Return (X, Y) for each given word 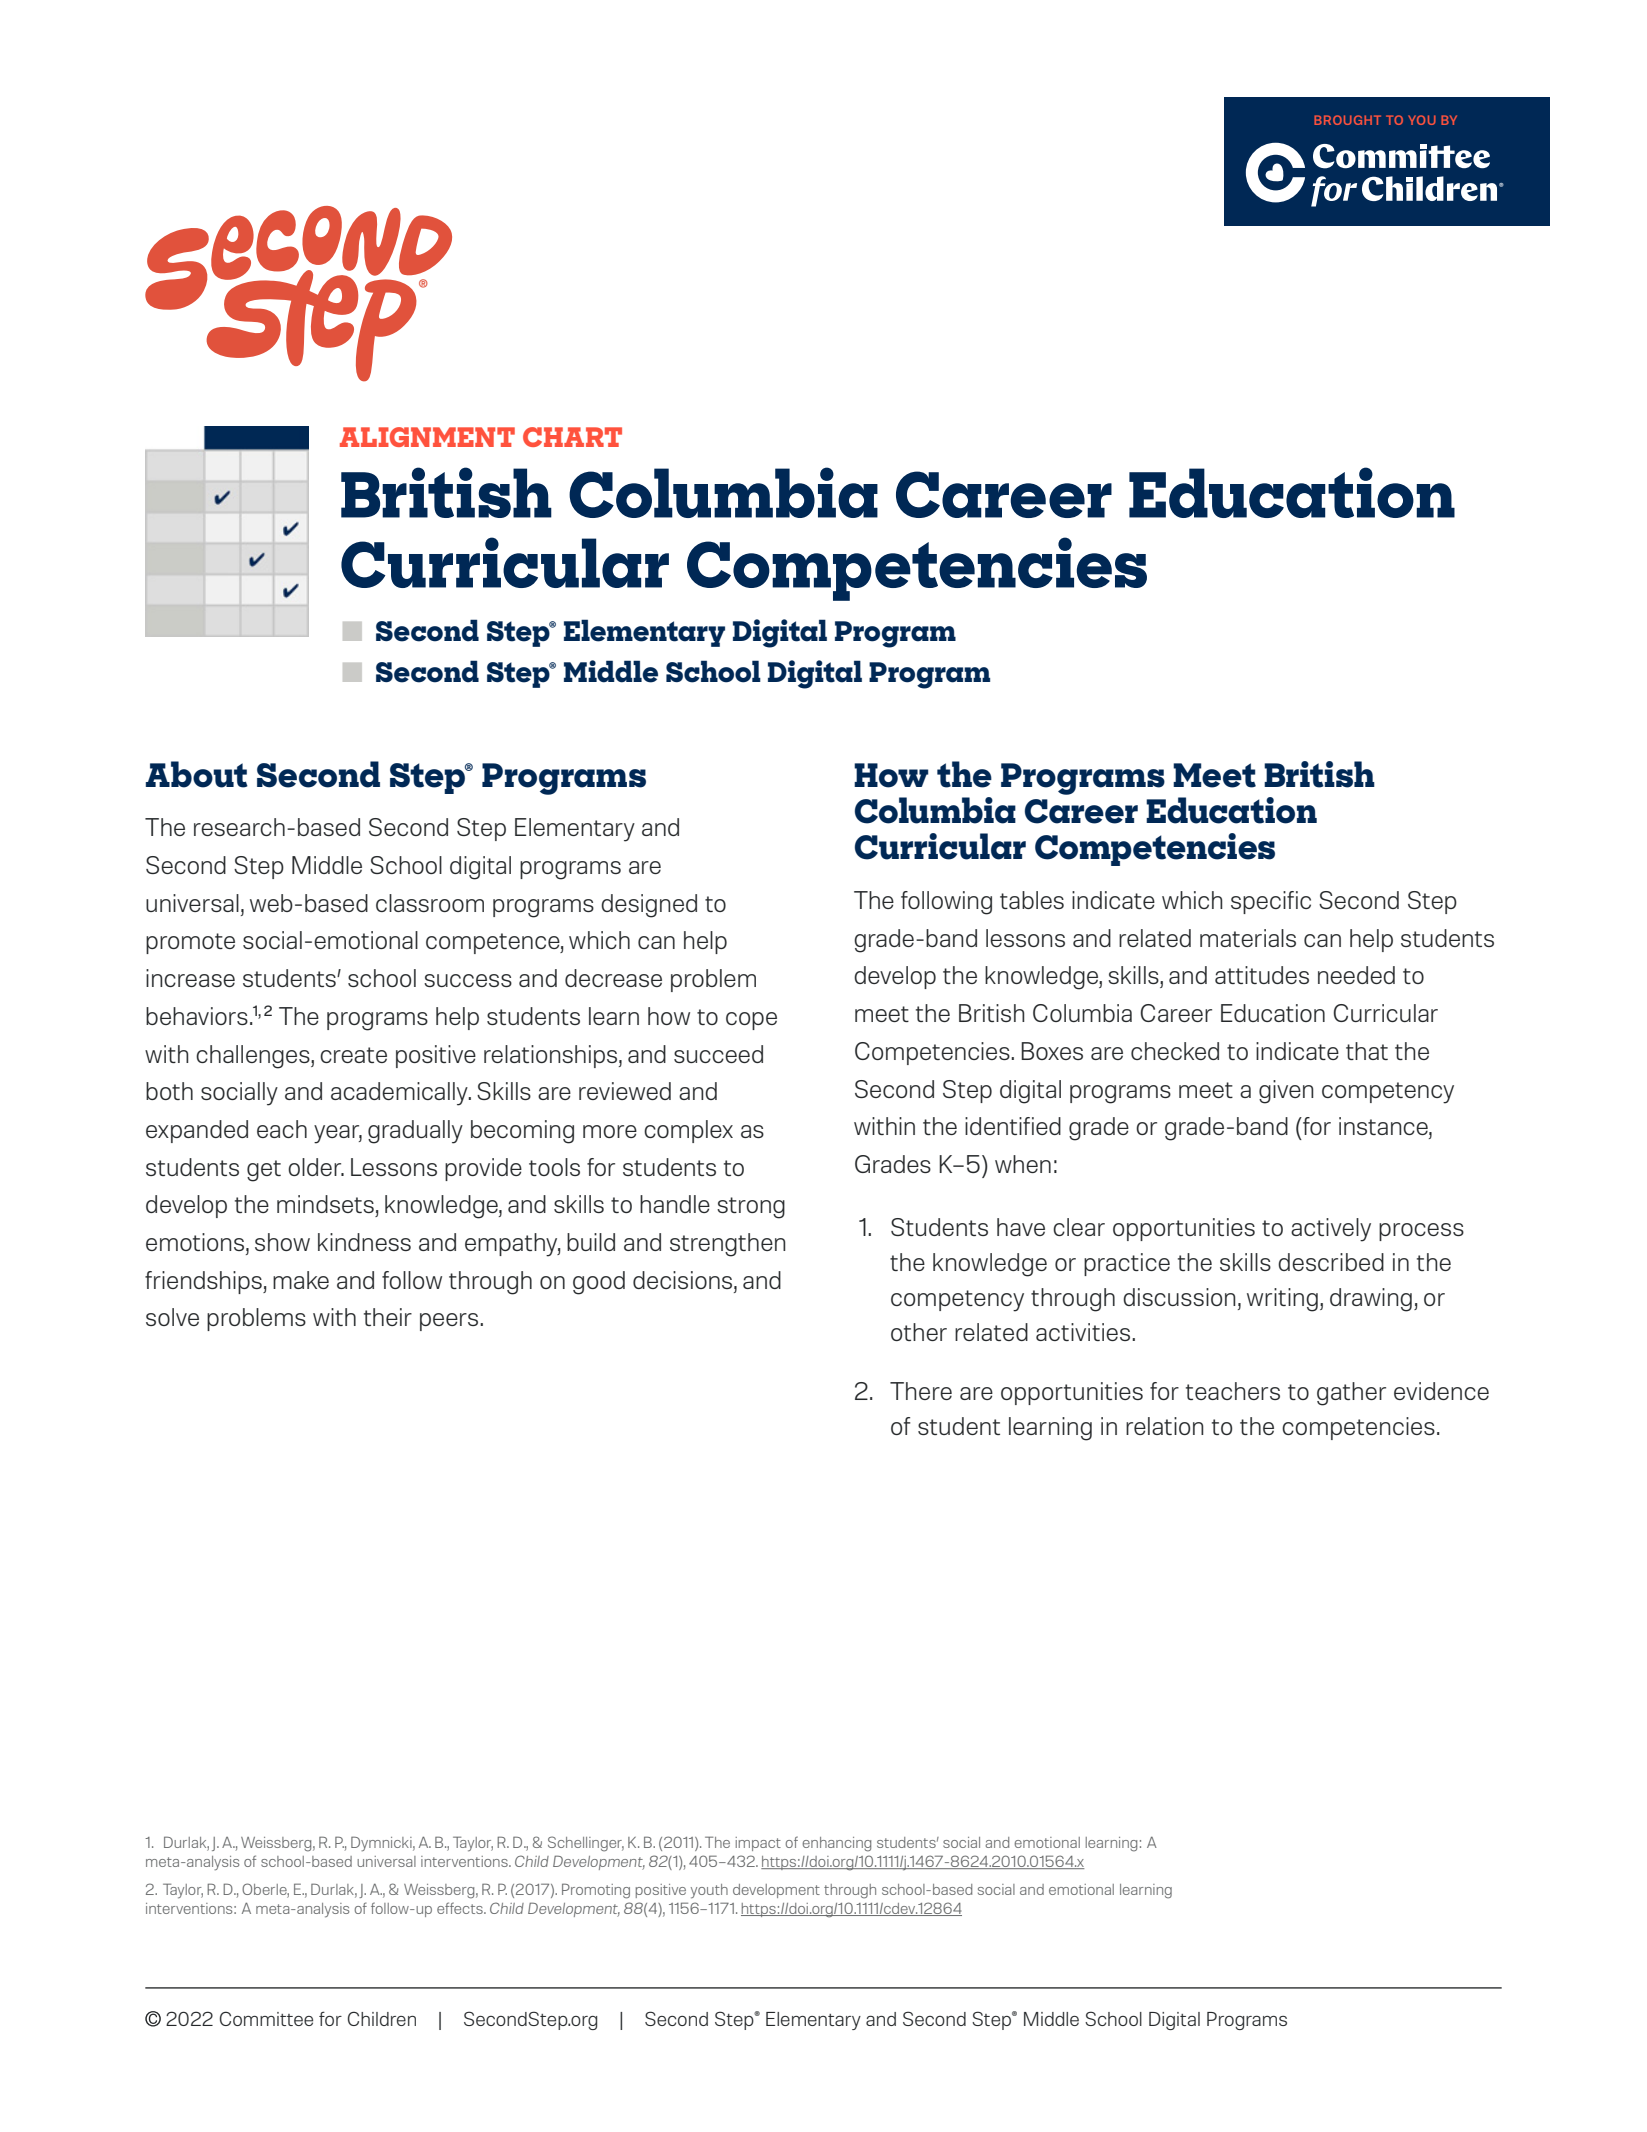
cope (751, 1021)
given (1286, 1092)
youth (709, 1891)
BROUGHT (1347, 120)
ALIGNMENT (427, 437)
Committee (266, 2018)
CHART (572, 437)
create (353, 1055)
